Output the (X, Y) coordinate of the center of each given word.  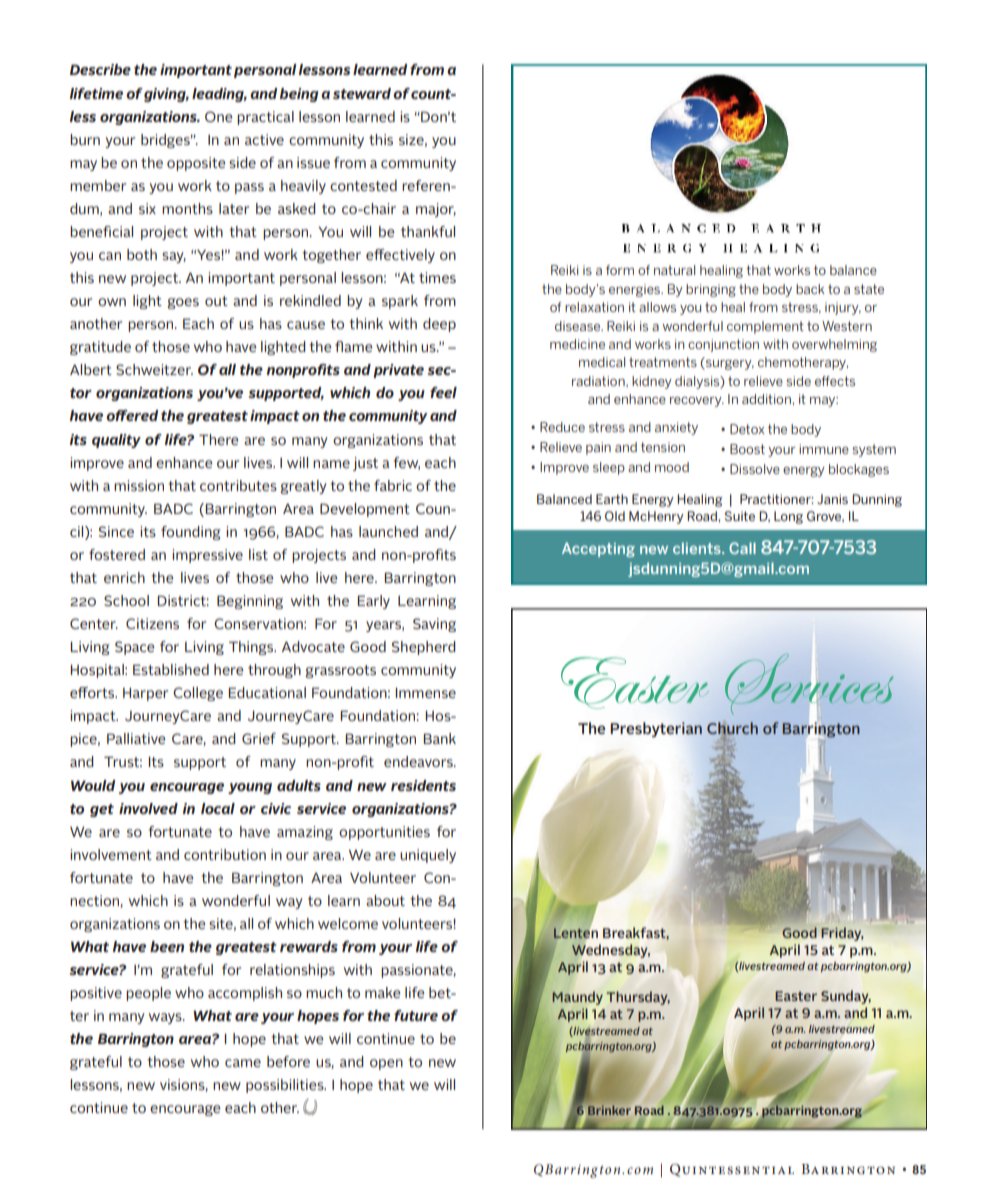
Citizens (152, 623)
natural (674, 270)
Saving (434, 625)
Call (742, 548)
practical (265, 118)
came (243, 1063)
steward (362, 93)
